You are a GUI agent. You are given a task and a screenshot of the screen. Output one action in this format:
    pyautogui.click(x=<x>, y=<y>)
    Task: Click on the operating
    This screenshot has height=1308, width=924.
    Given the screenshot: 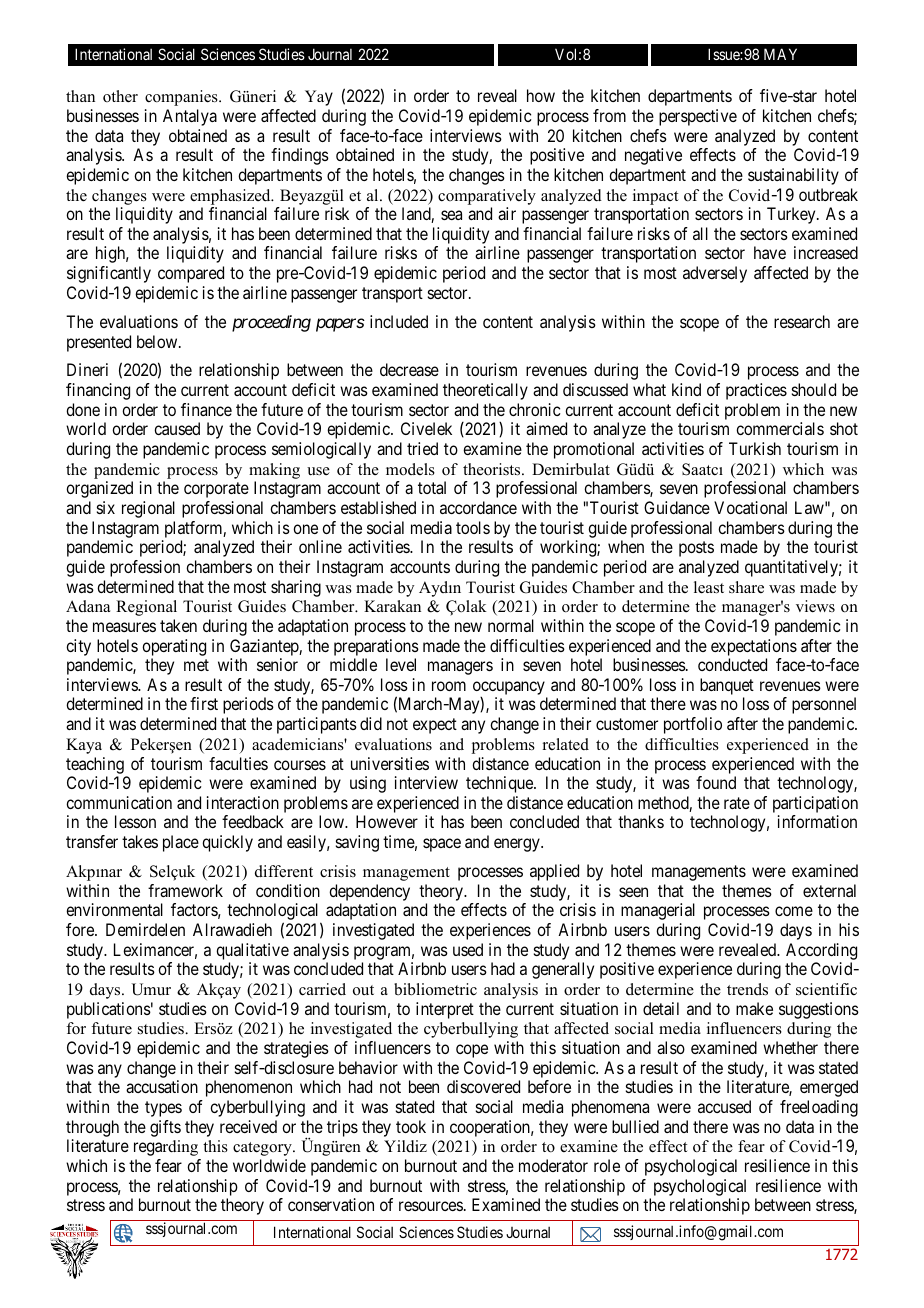 What is the action you would take?
    pyautogui.click(x=174, y=647)
